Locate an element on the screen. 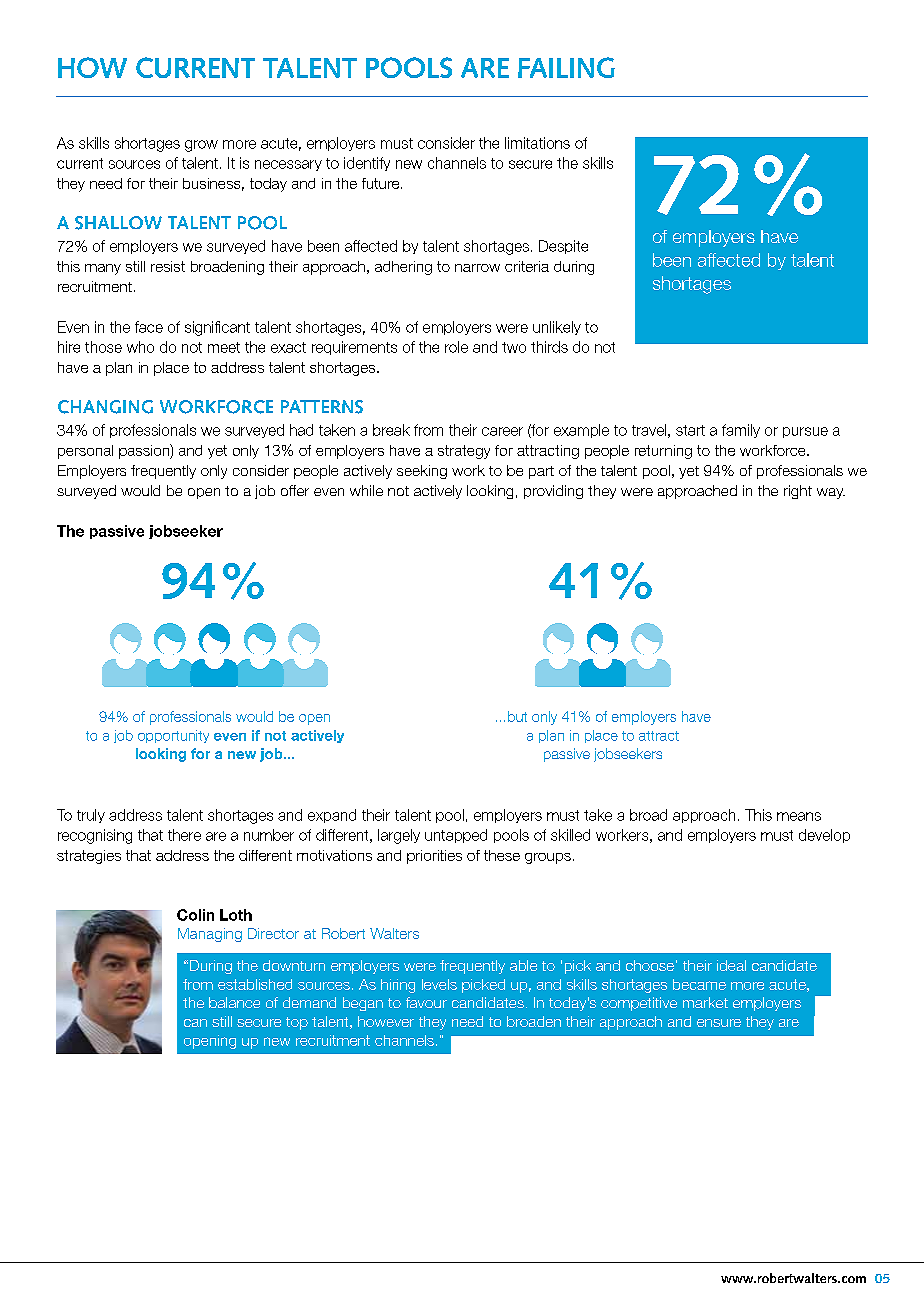 The image size is (924, 1308). balance is located at coordinates (234, 1002).
